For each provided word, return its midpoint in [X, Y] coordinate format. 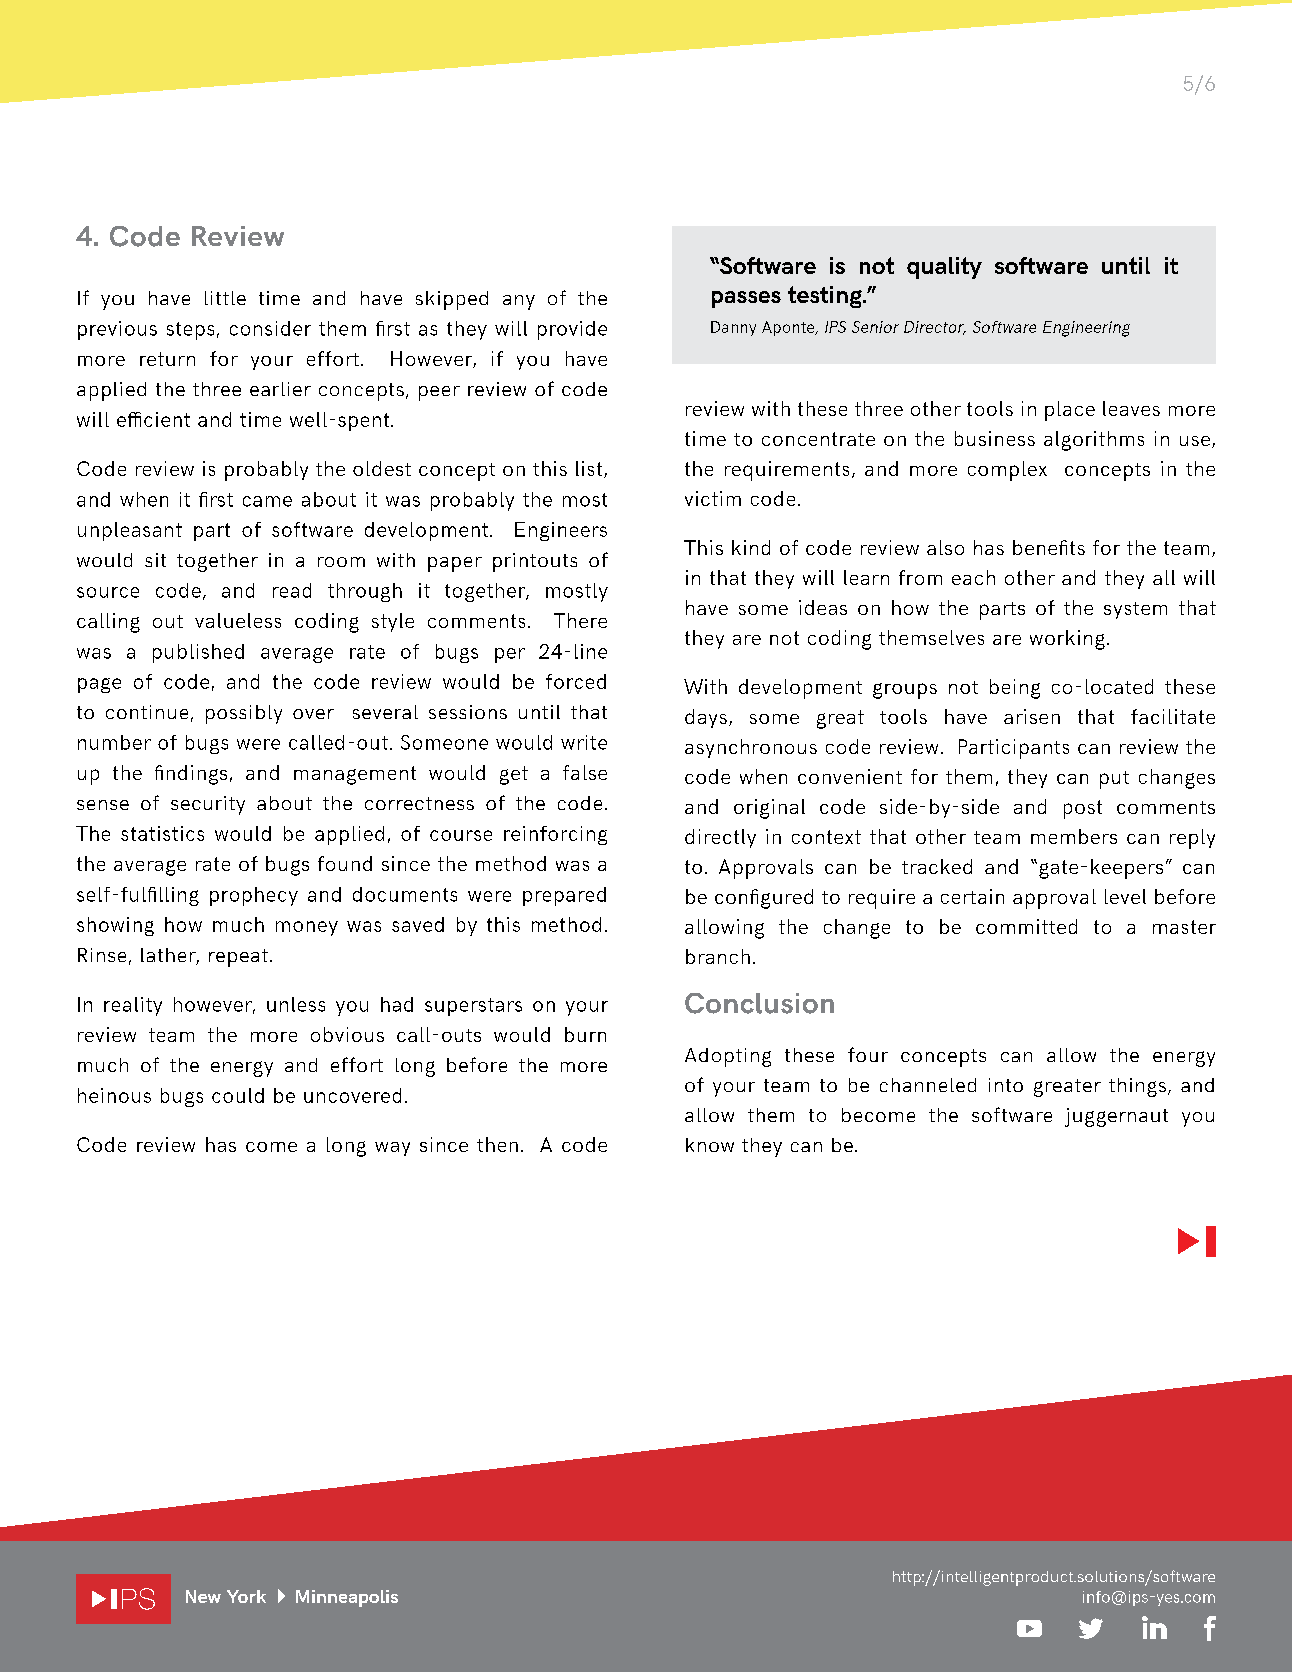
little [225, 298]
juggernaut [1116, 1117]
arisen [1032, 716]
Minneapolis [347, 1598]
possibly [244, 714]
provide [572, 330]
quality [944, 268]
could [238, 1095]
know [710, 1145]
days [706, 718]
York [246, 1596]
